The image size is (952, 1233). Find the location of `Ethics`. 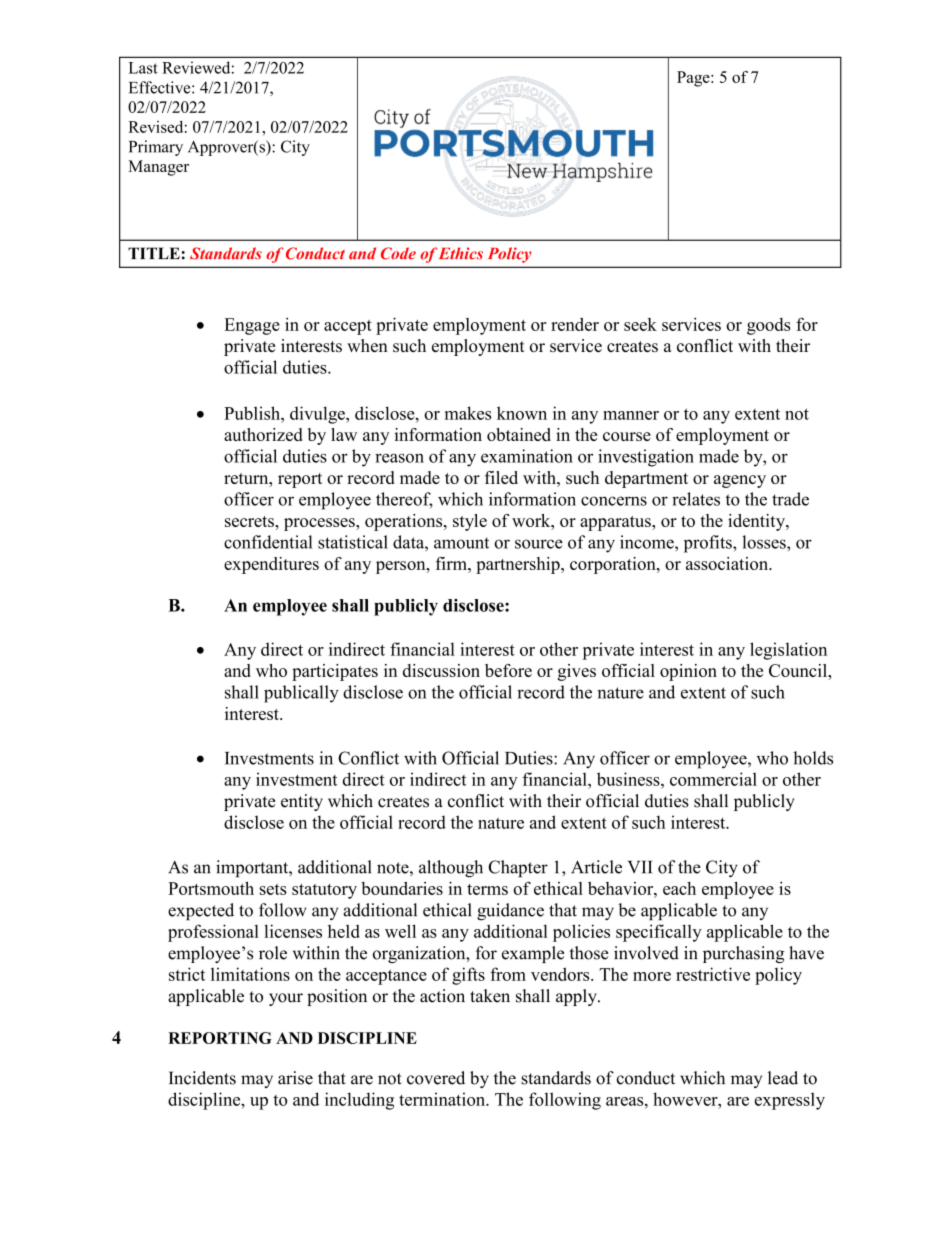

Ethics is located at coordinates (461, 253).
